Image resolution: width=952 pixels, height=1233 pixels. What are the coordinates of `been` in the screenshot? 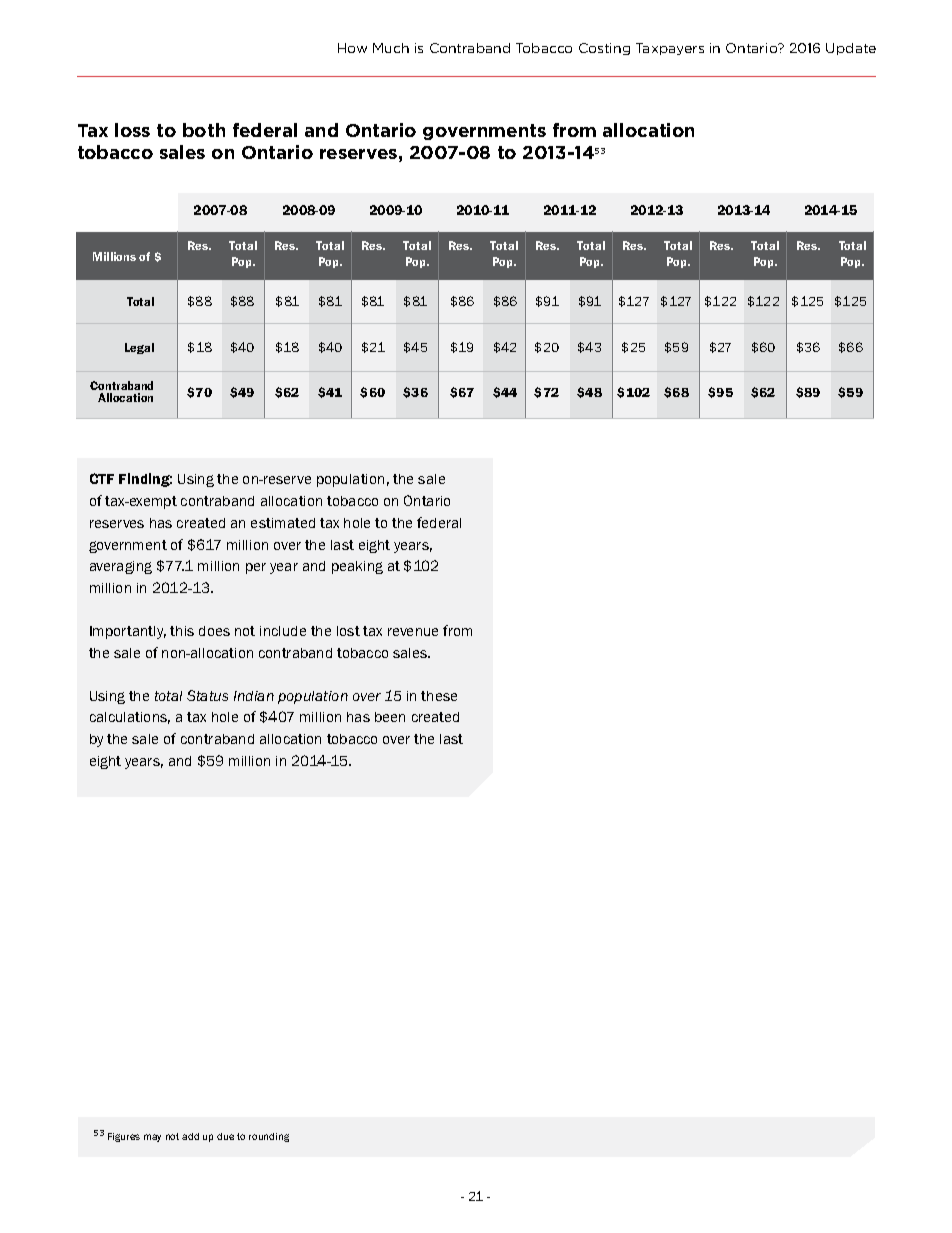 It's located at (390, 717).
